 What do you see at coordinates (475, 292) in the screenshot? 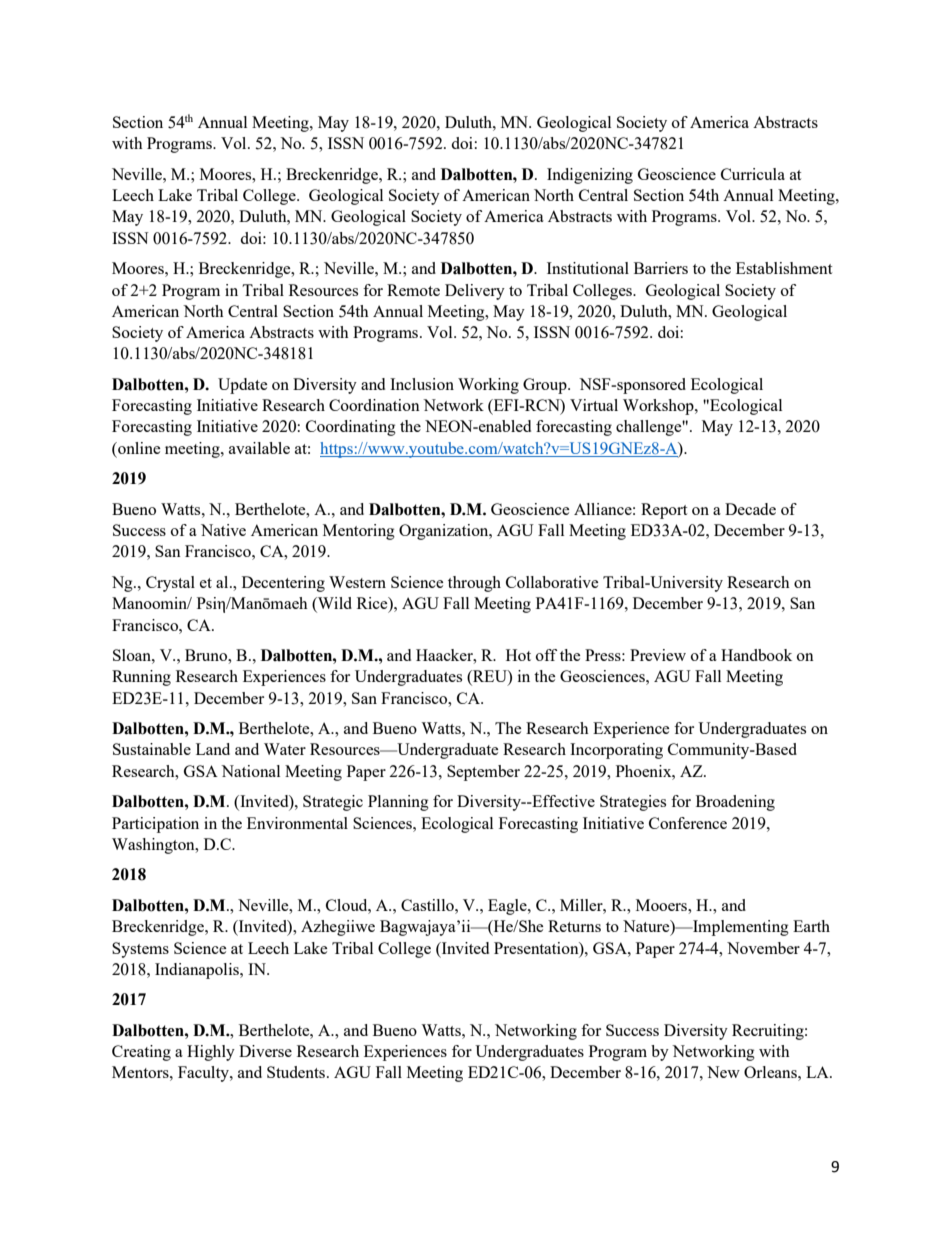
I see `Delivery` at bounding box center [475, 292].
